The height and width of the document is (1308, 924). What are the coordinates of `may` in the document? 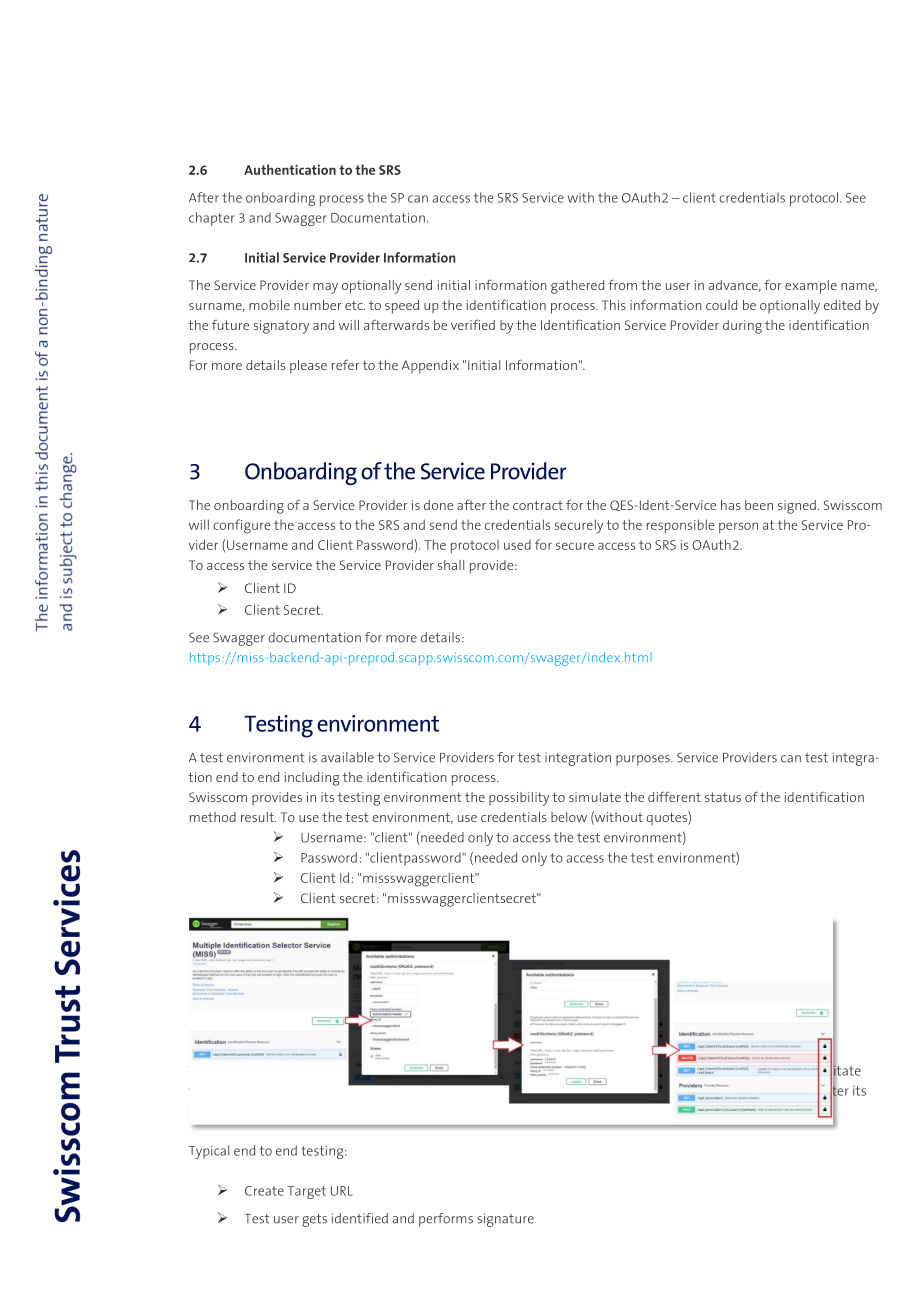 It's located at (325, 288).
